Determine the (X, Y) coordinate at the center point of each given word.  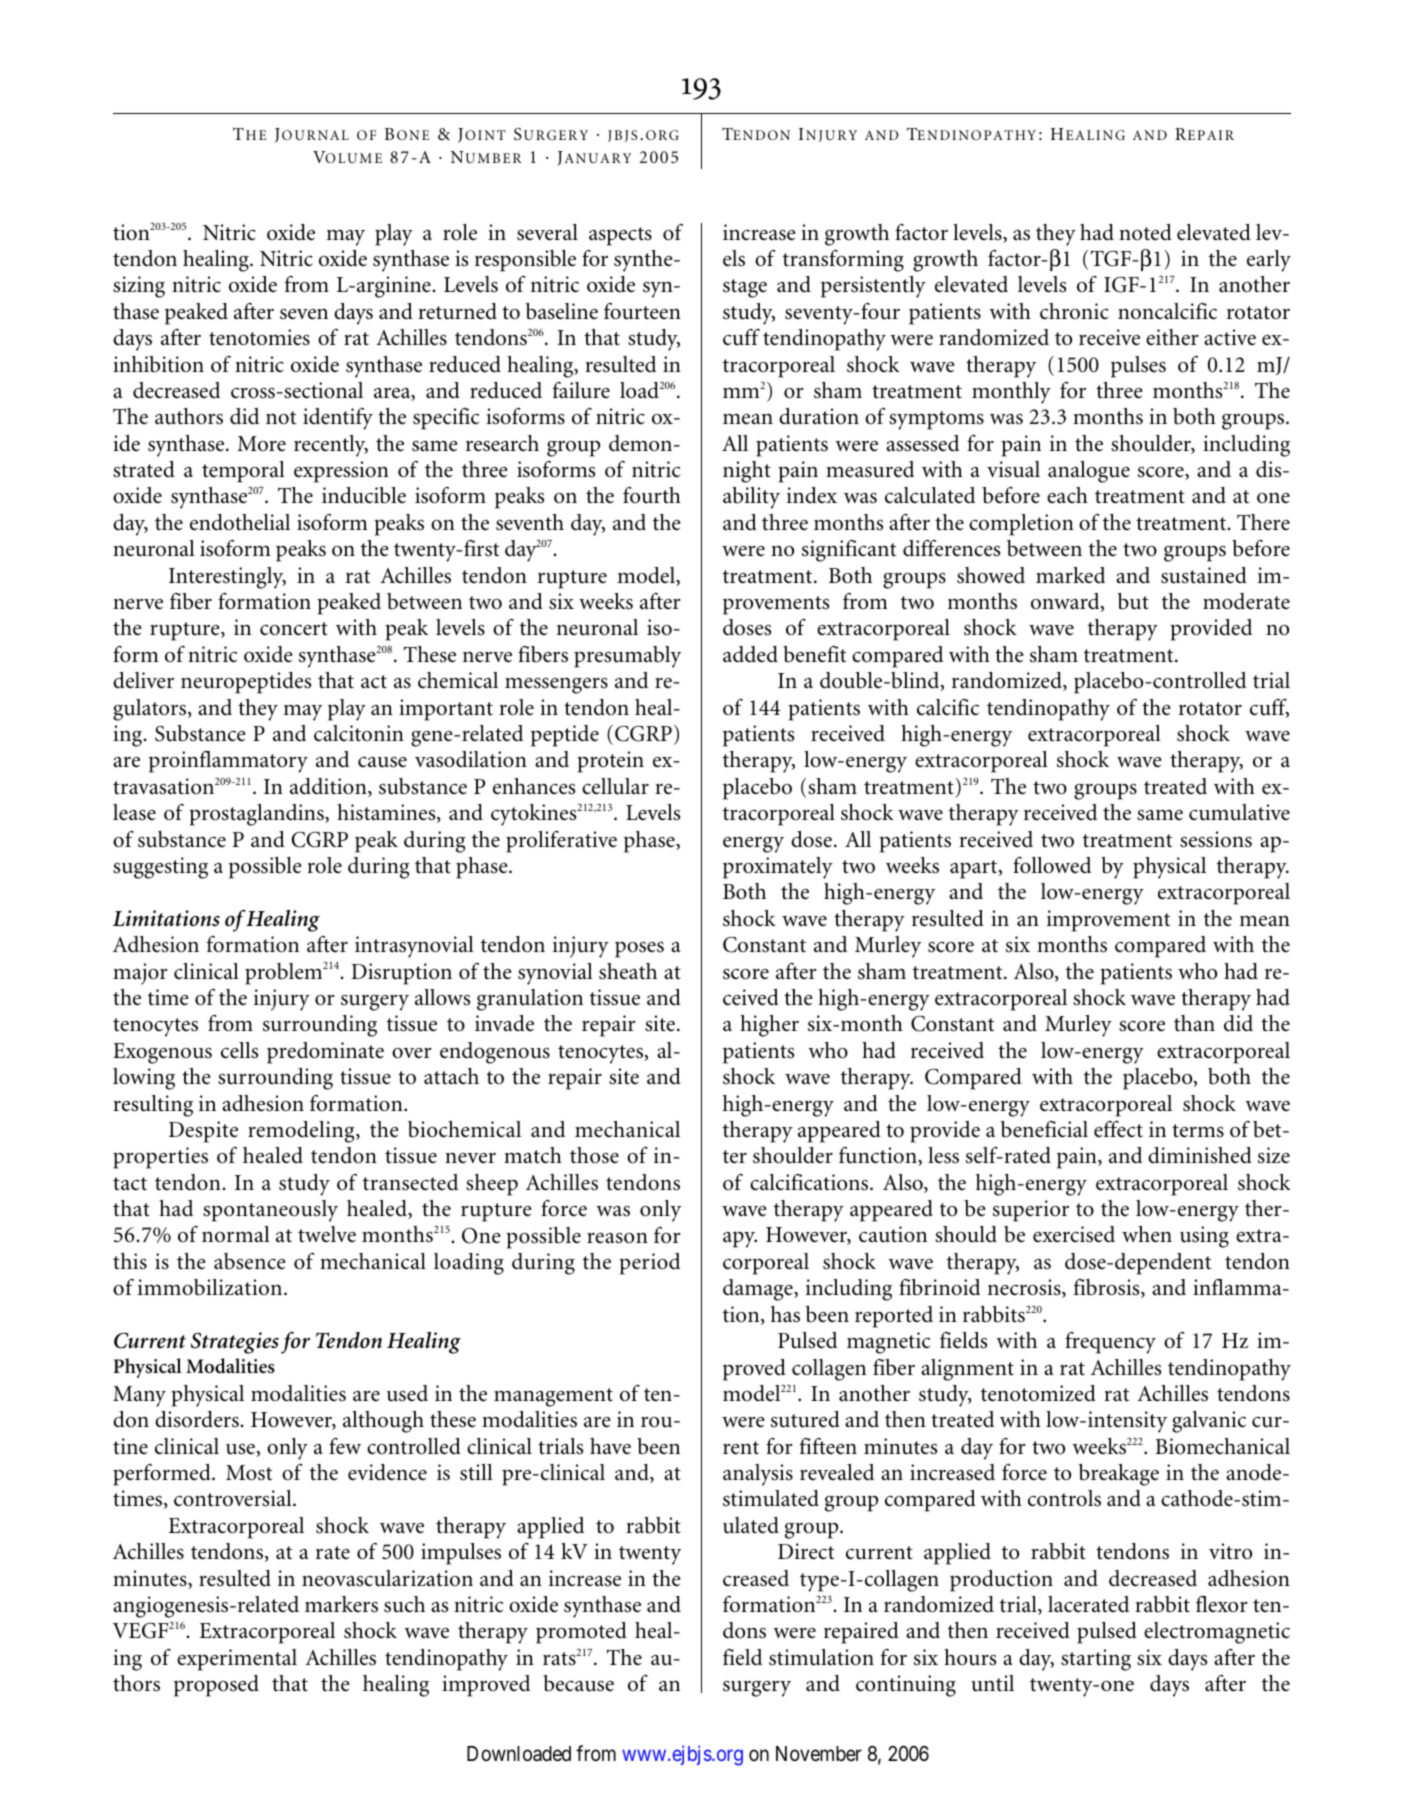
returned (457, 311)
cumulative (1239, 812)
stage (745, 288)
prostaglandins (257, 815)
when (1147, 1234)
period (649, 1264)
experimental (237, 1660)
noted (1145, 232)
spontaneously (270, 1211)
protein (610, 762)
